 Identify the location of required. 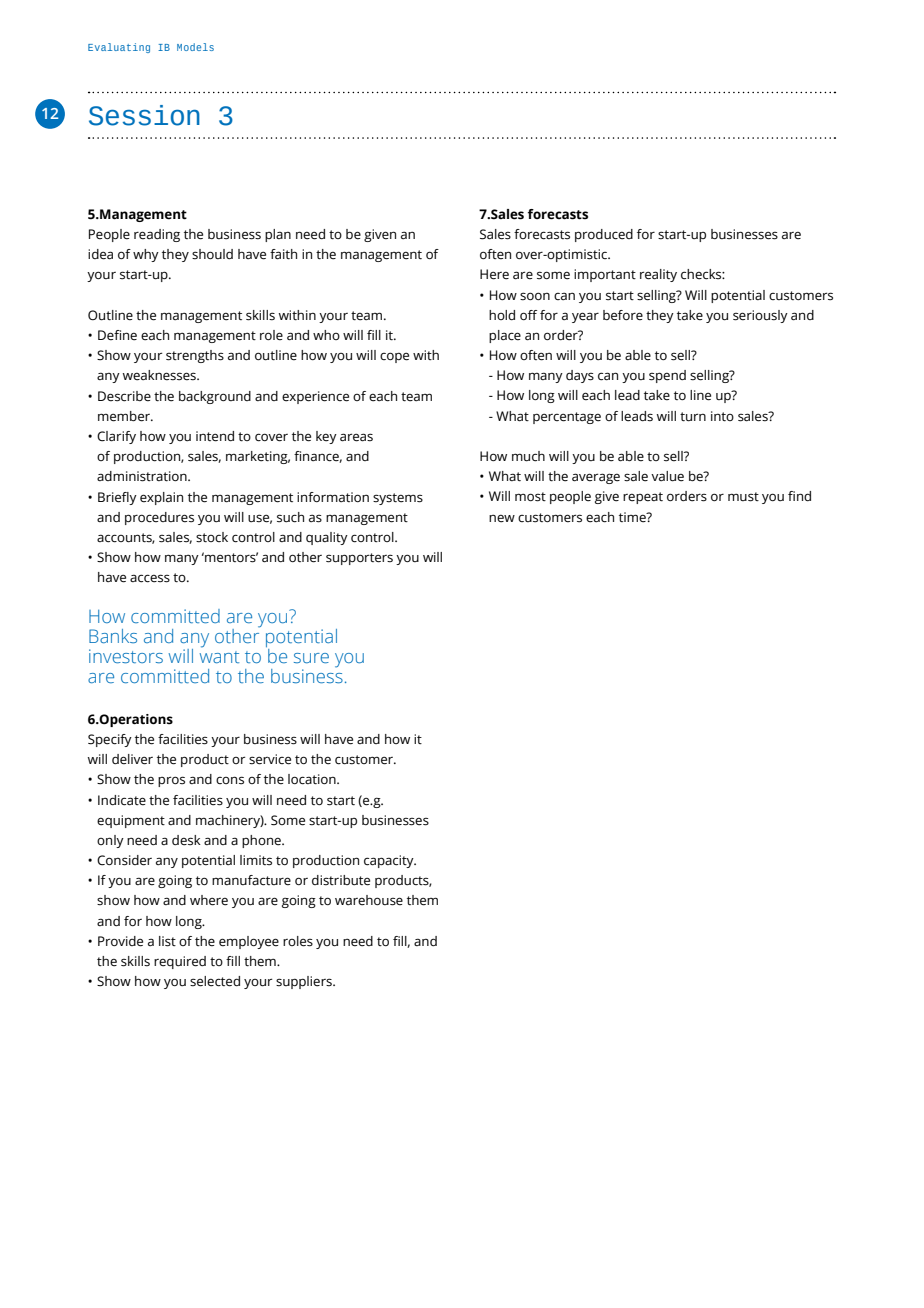
(180, 962).
